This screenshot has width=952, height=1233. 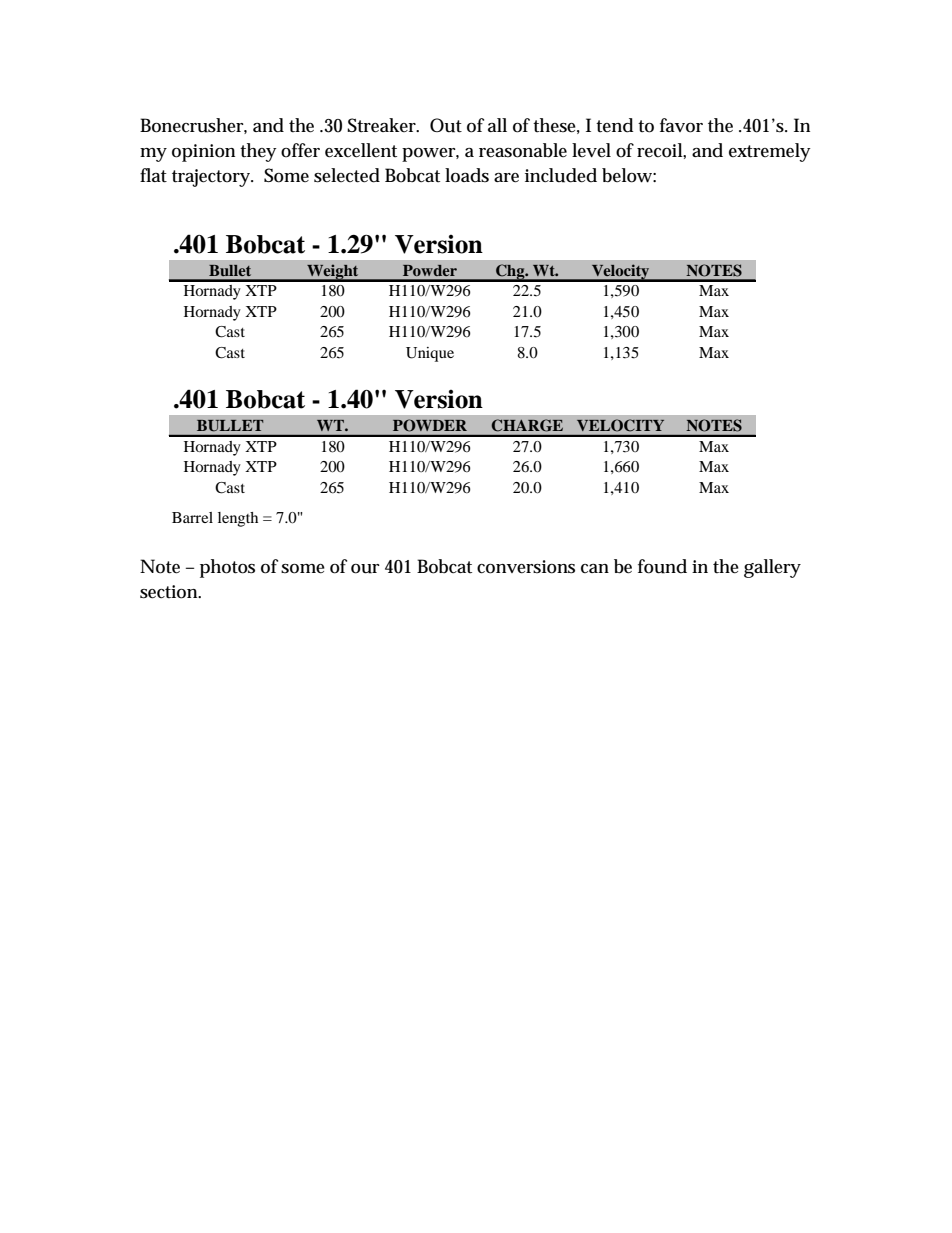 I want to click on loads, so click(x=467, y=175).
